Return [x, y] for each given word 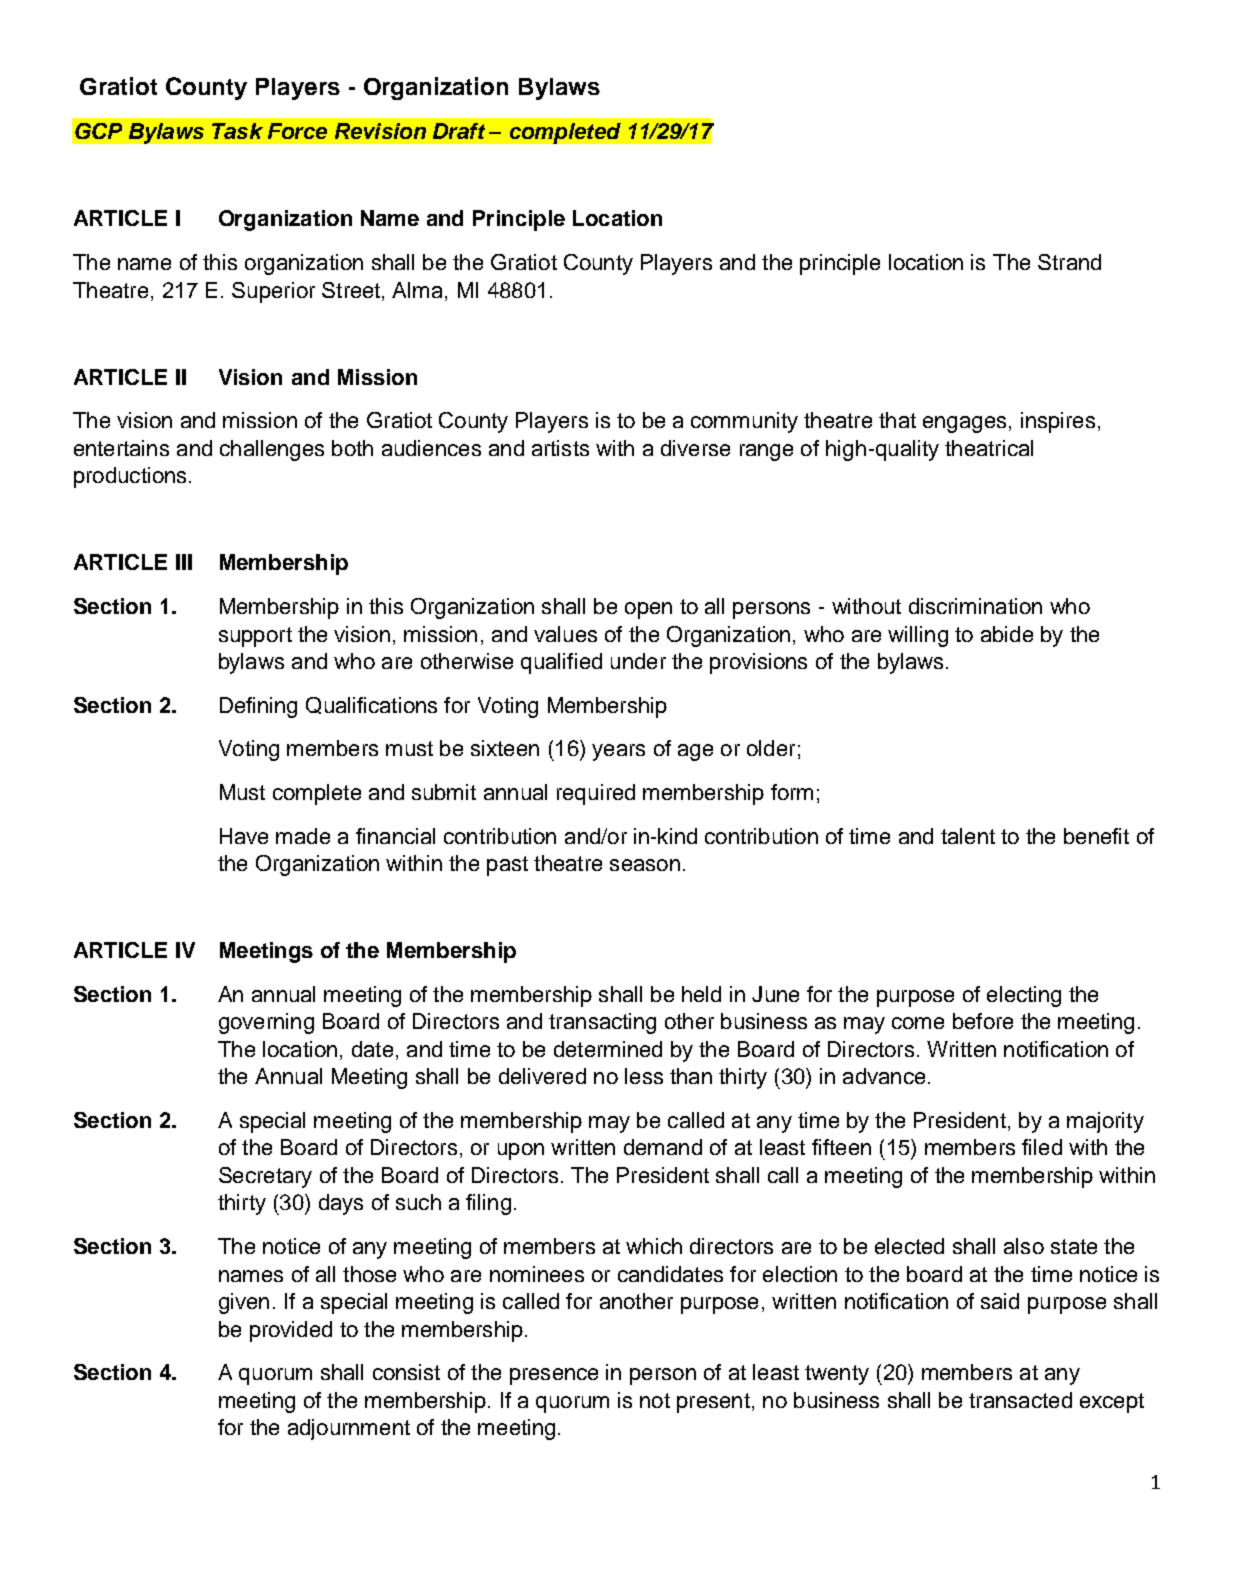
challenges [272, 450]
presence [554, 1376]
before [983, 1021]
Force [297, 131]
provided [291, 1331]
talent [968, 836]
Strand [1069, 262]
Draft [459, 131]
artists [560, 448]
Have [244, 836]
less [644, 1076]
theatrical [989, 448]
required [596, 794]
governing [266, 1023]
